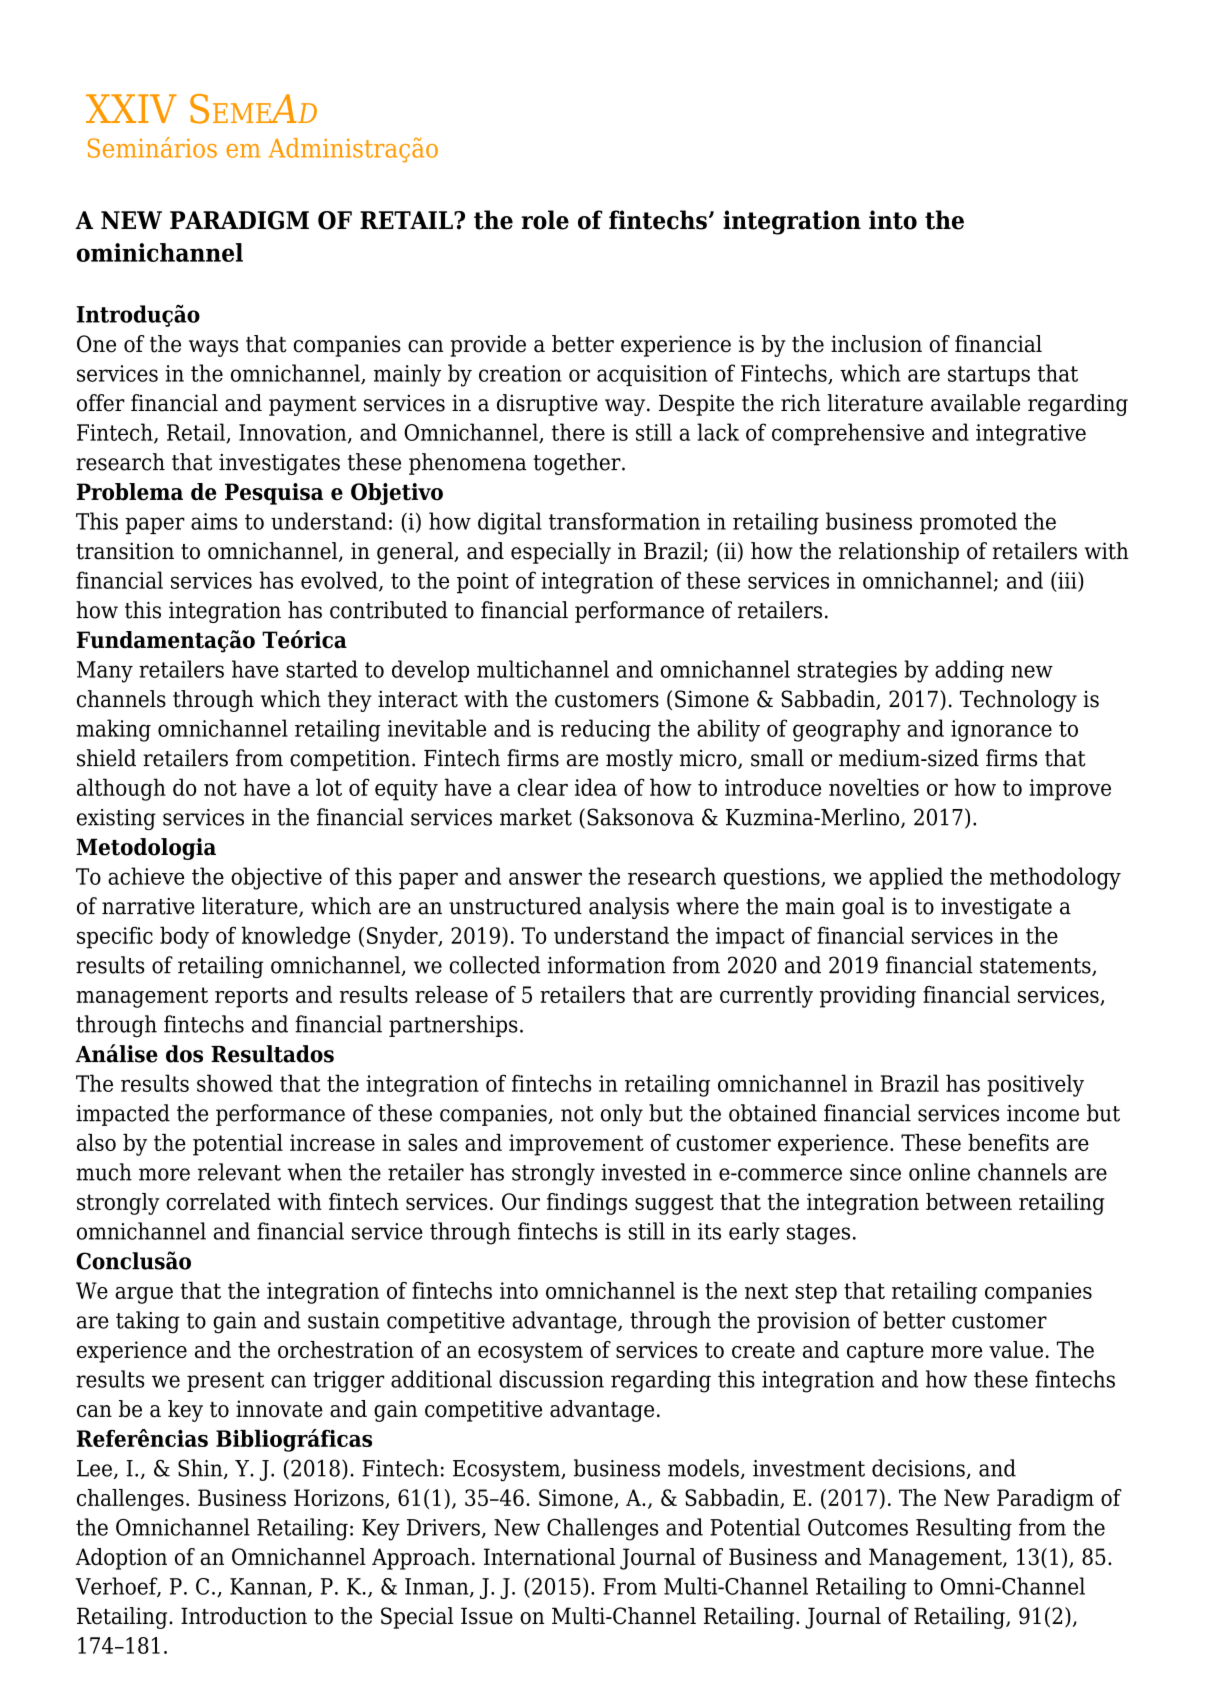 This document has height=1704, width=1205. Describe the element at coordinates (214, 521) in the document. I see `aims` at that location.
